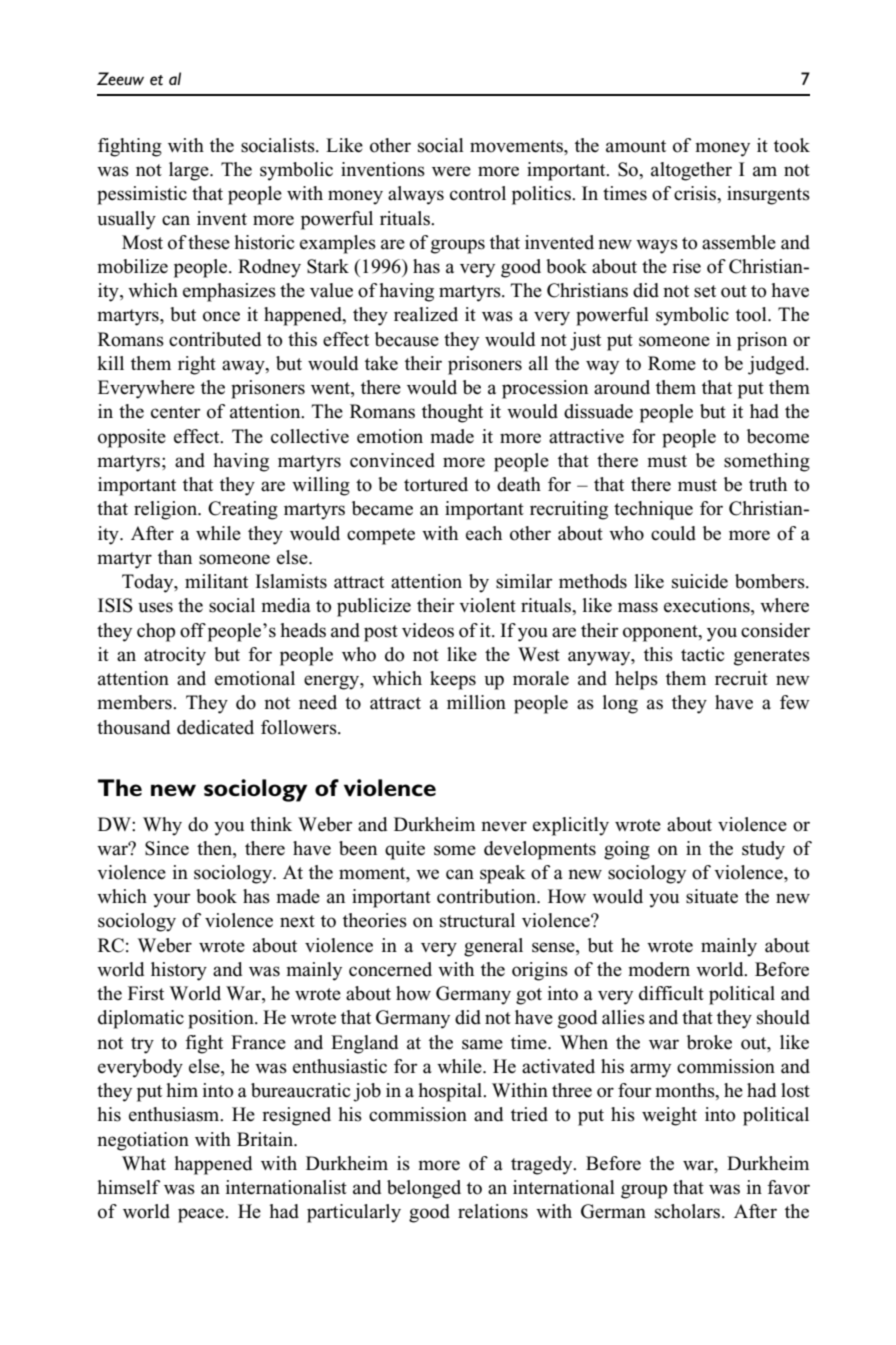  I want to click on peace, so click(202, 1215).
